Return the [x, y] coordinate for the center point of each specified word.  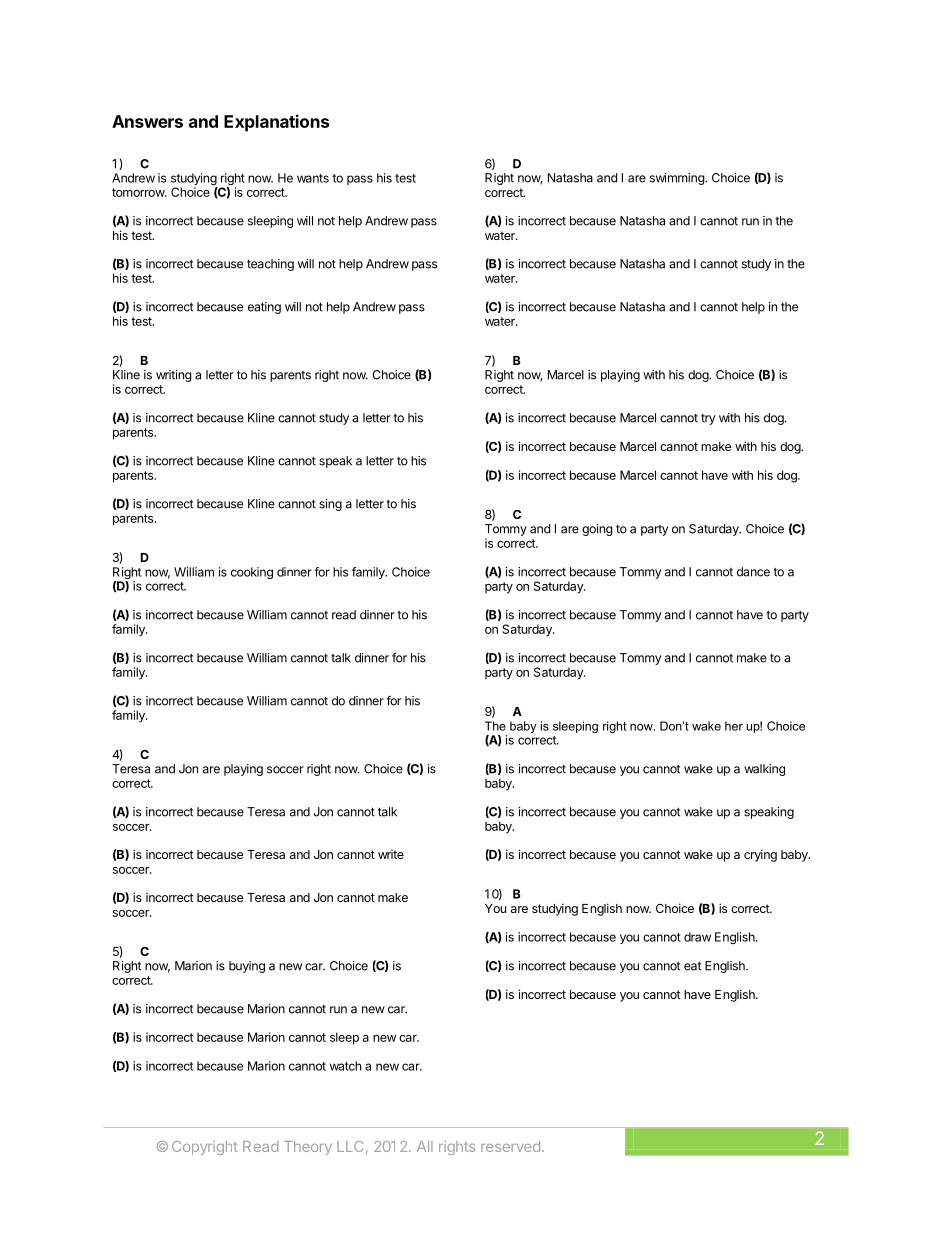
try [708, 419]
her [734, 726]
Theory [308, 1148]
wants [313, 178]
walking [764, 770]
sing [330, 505]
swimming [678, 179]
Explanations [276, 123]
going [597, 530]
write [391, 854]
